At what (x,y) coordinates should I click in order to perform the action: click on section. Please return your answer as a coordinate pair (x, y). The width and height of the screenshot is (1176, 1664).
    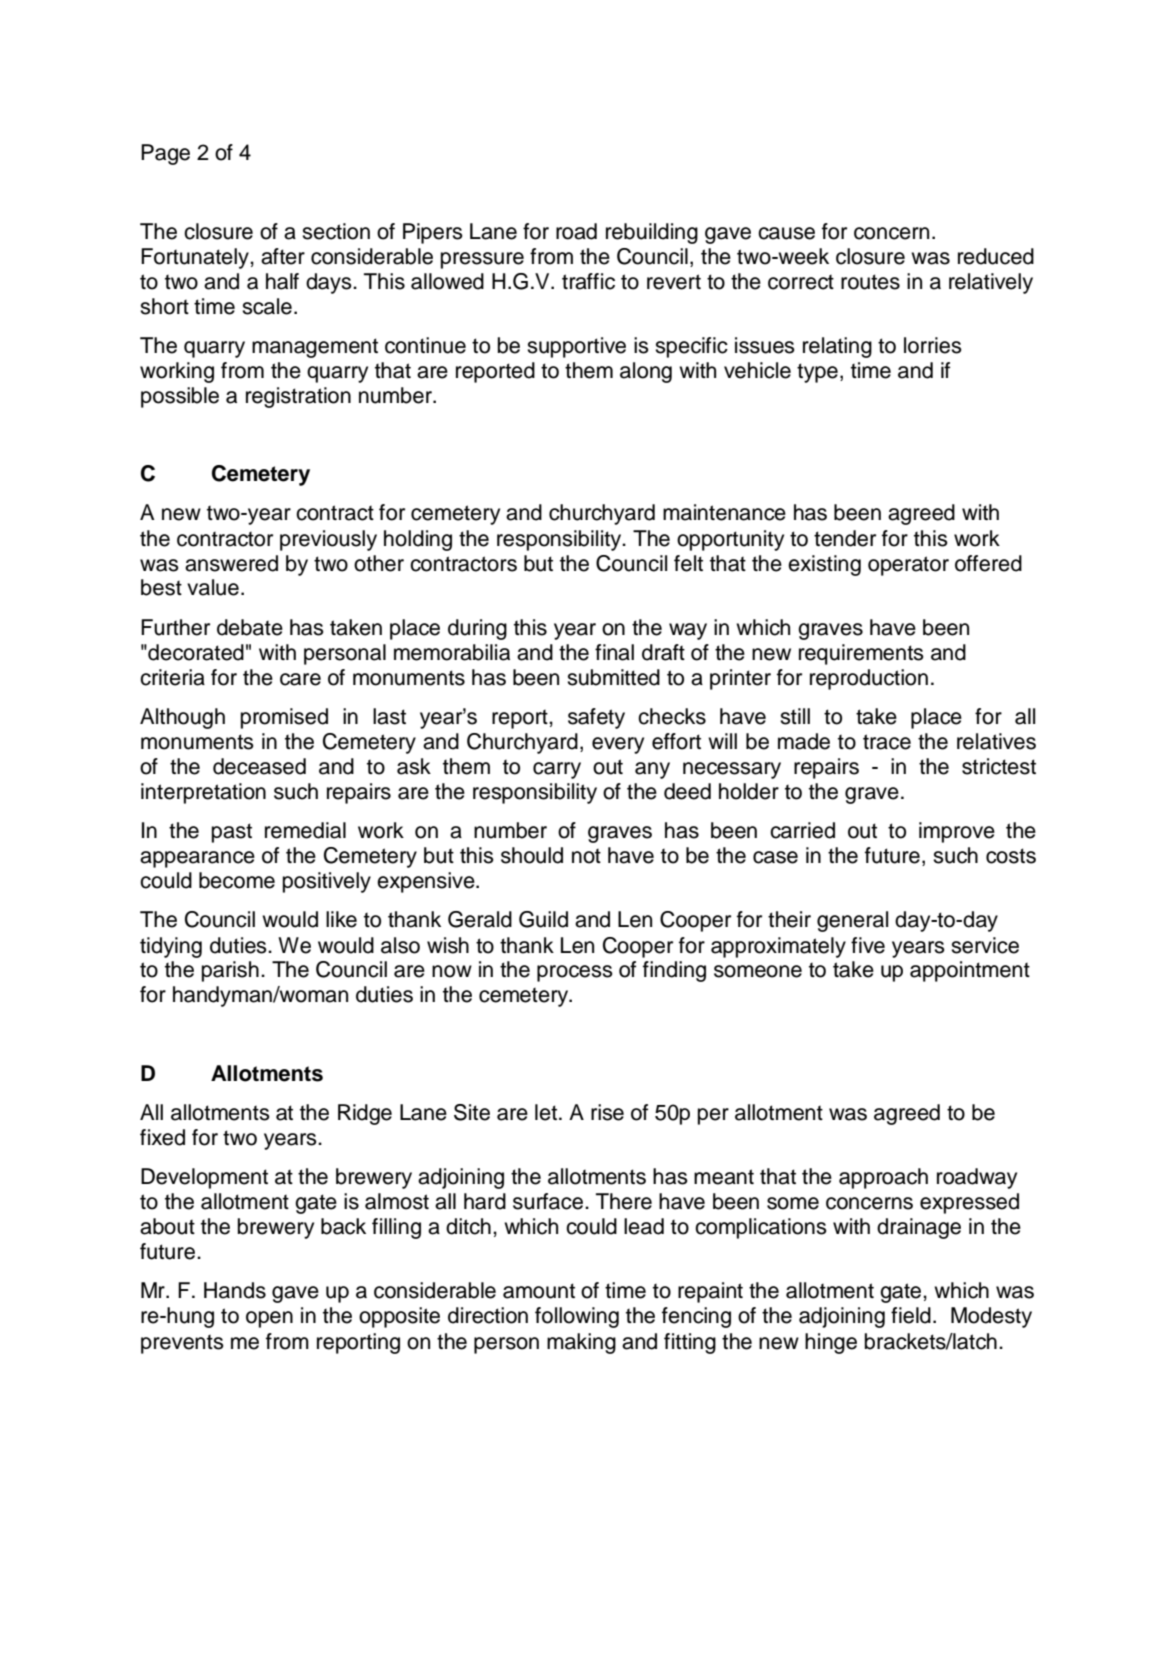
    Looking at the image, I should click on (336, 231).
